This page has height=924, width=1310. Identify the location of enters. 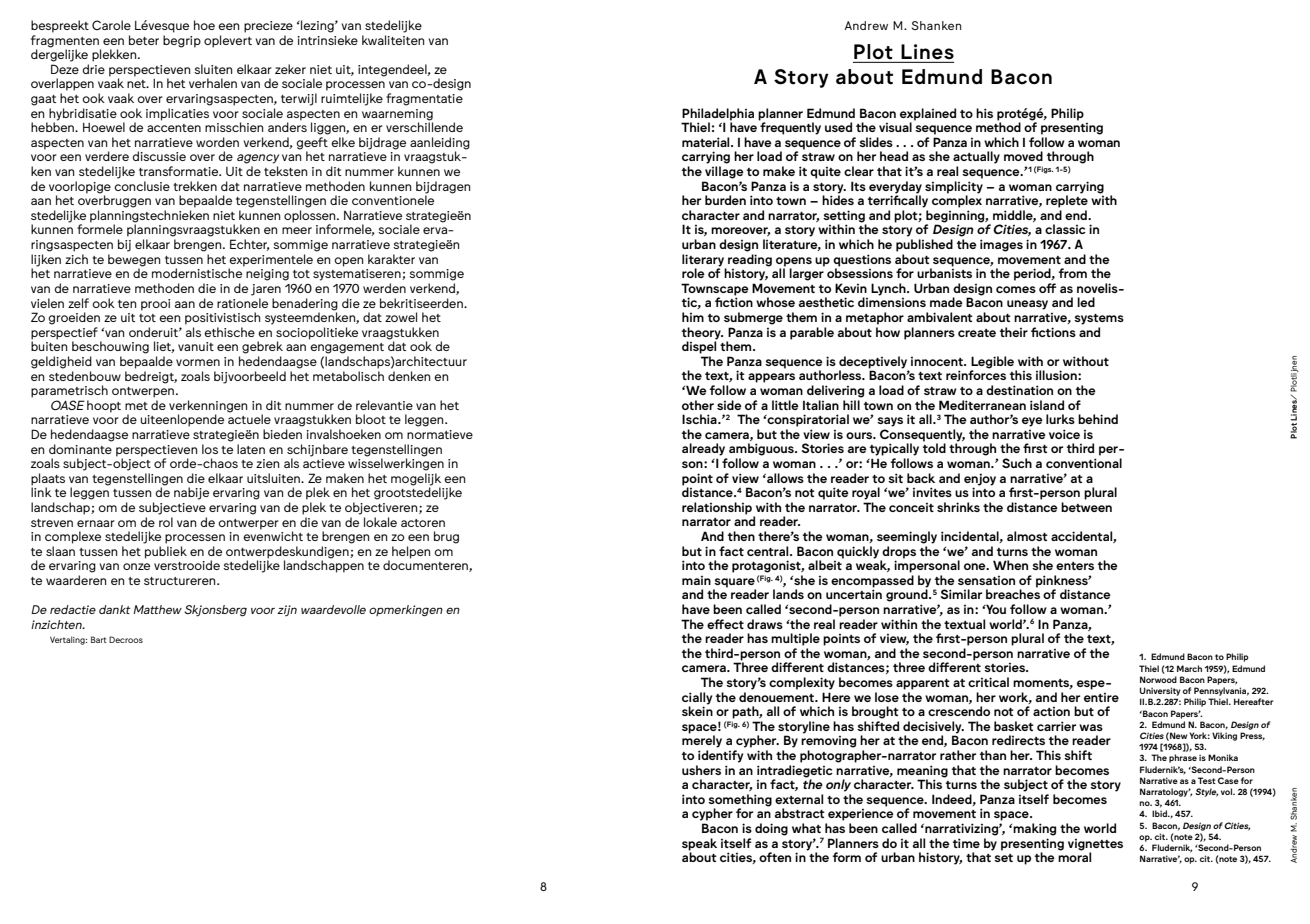
(1075, 566).
